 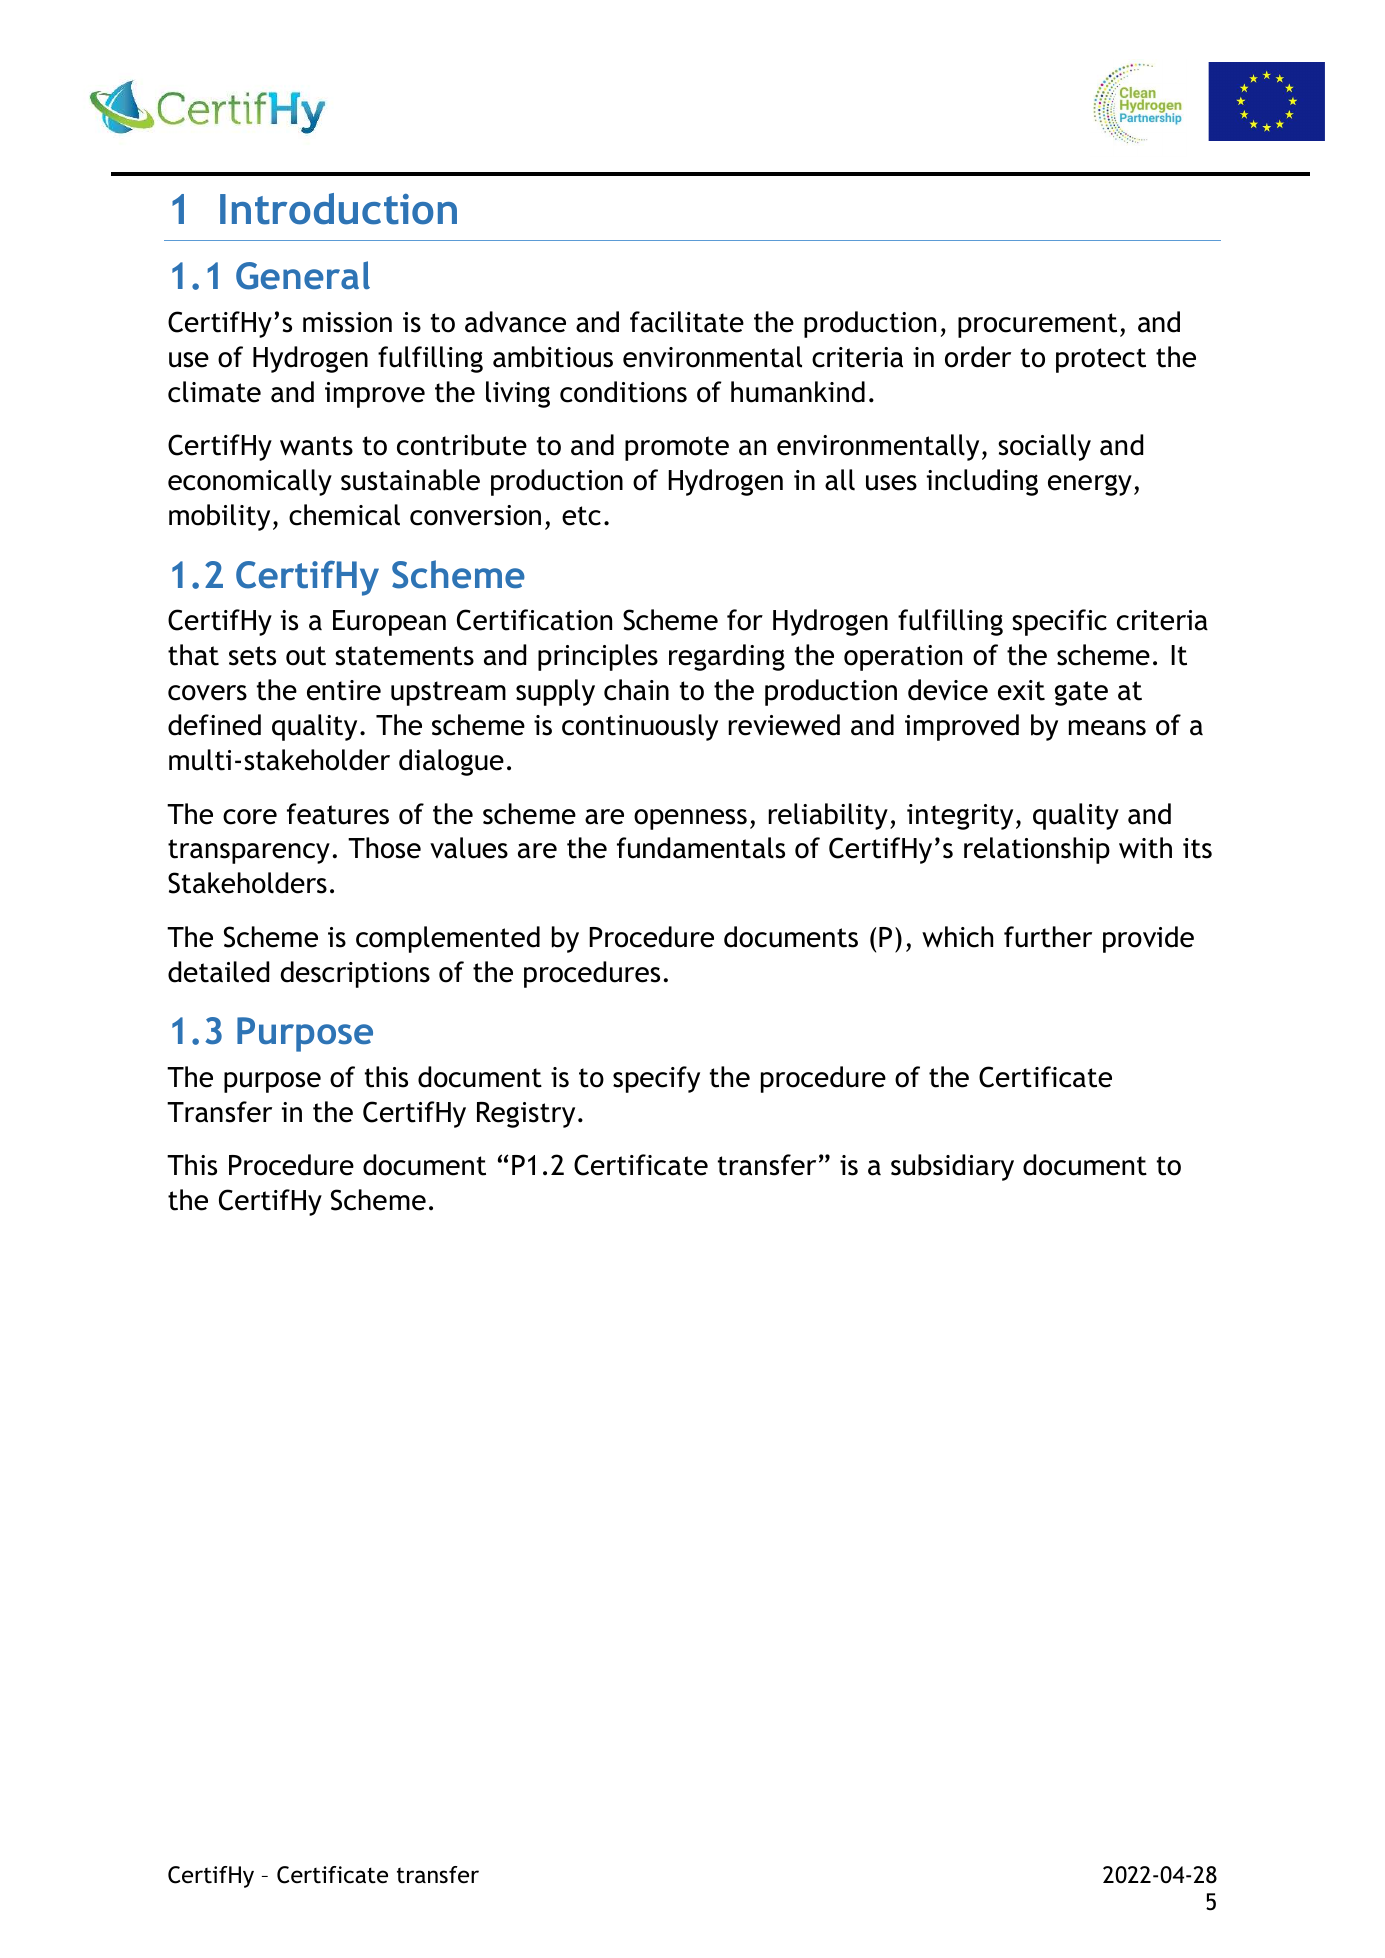 What do you see at coordinates (1090, 485) in the screenshot?
I see `energy` at bounding box center [1090, 485].
